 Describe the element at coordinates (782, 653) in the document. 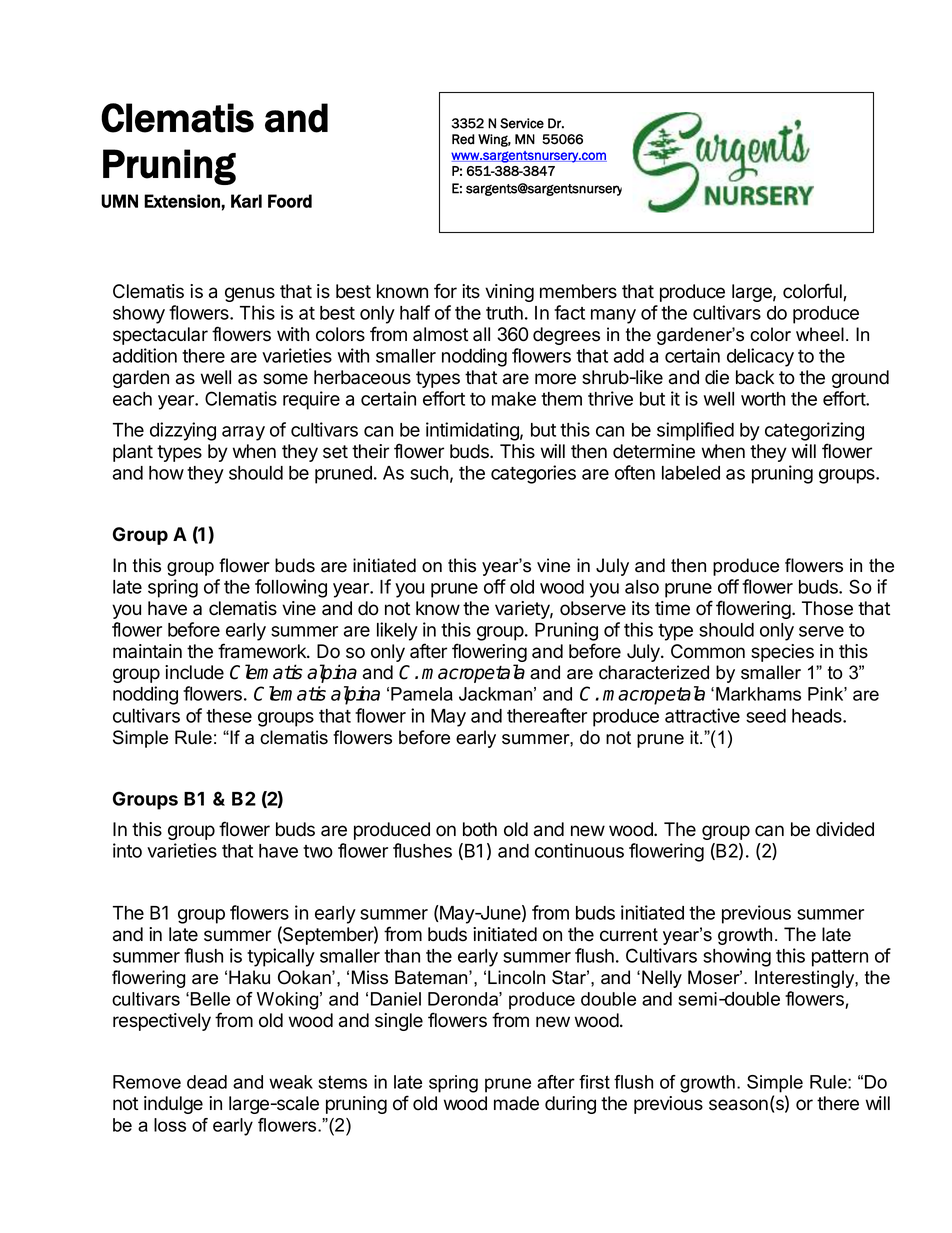

I see `species` at that location.
